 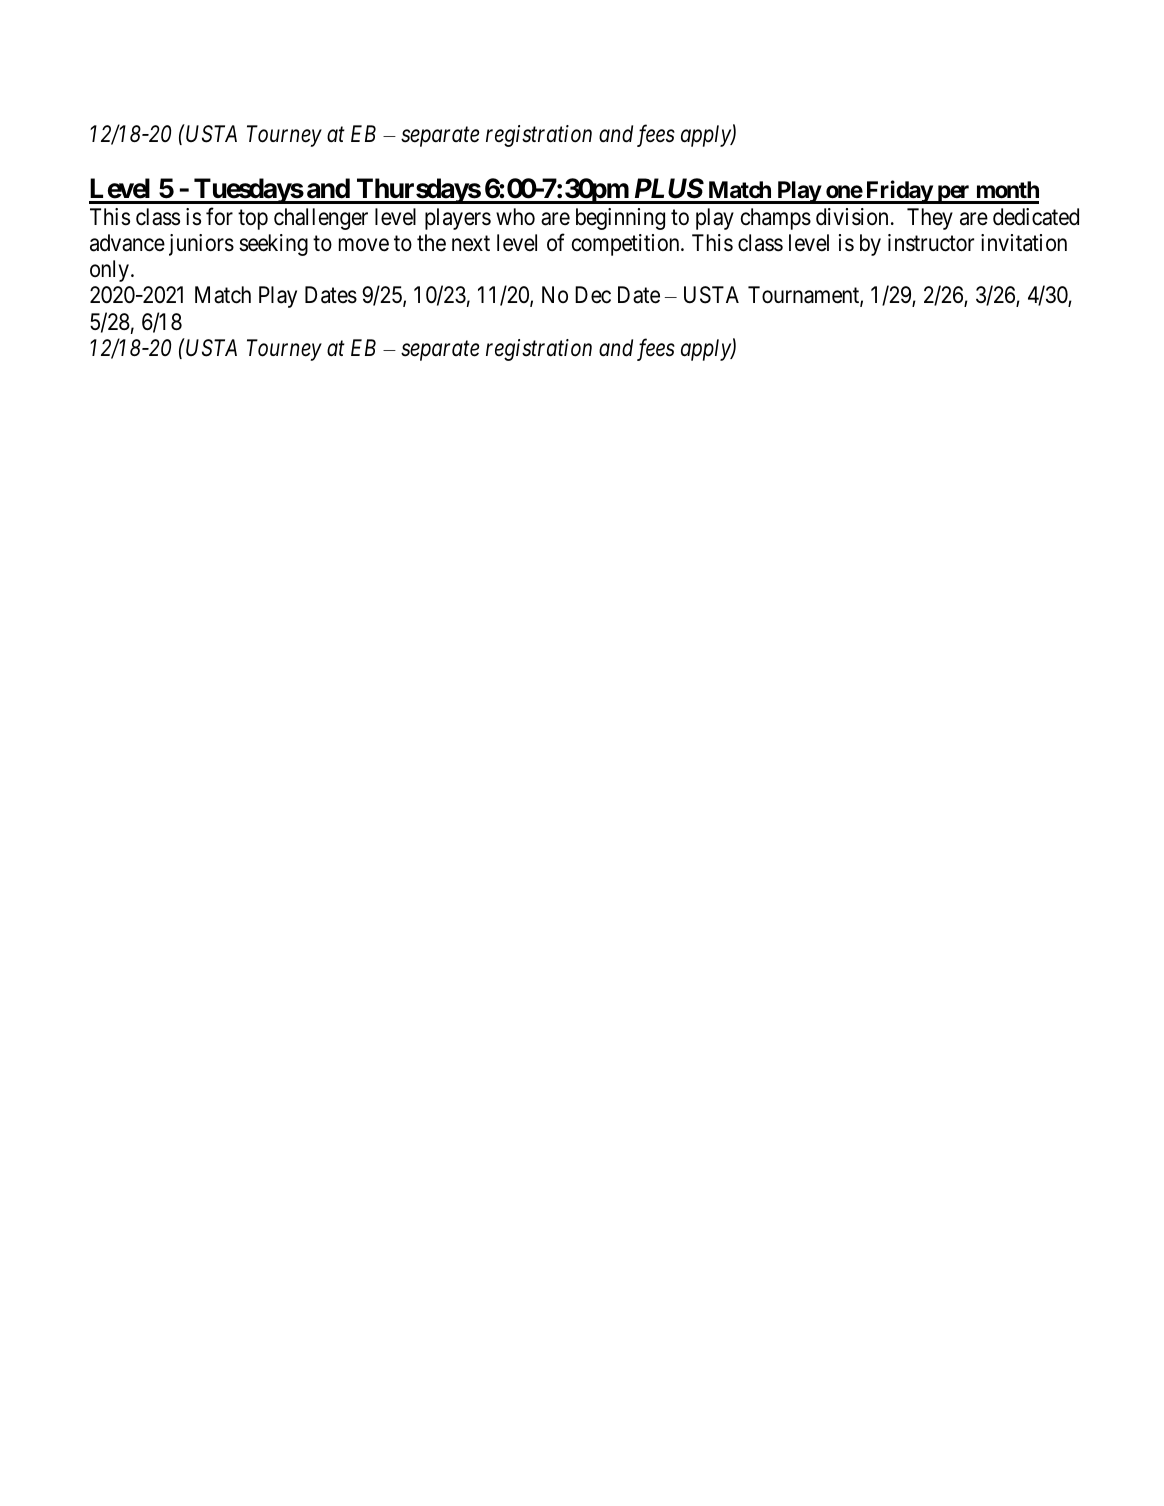 I want to click on invitation, so click(x=1024, y=243).
